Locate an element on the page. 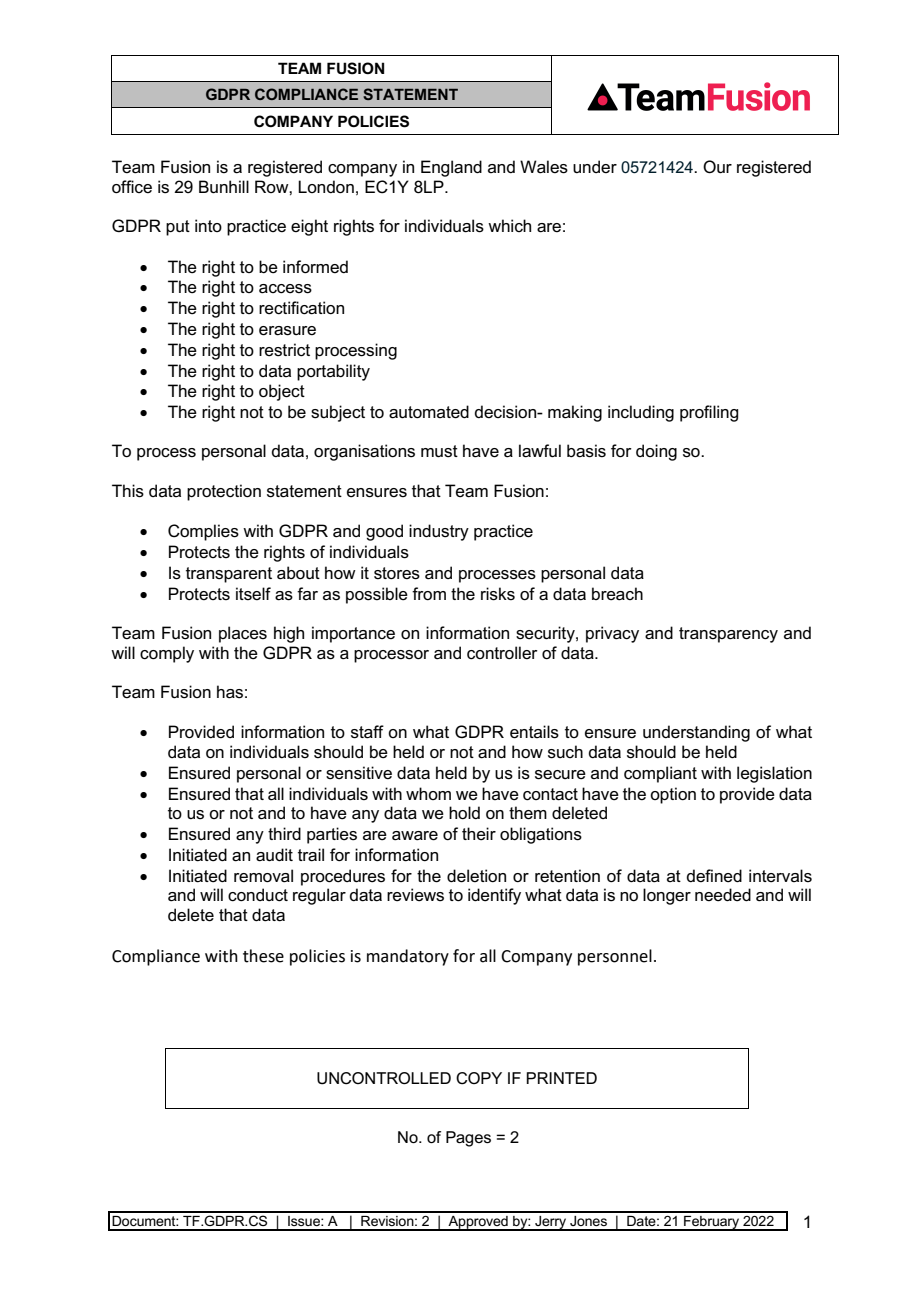 This page has width=924, height=1308. comply is located at coordinates (167, 654).
